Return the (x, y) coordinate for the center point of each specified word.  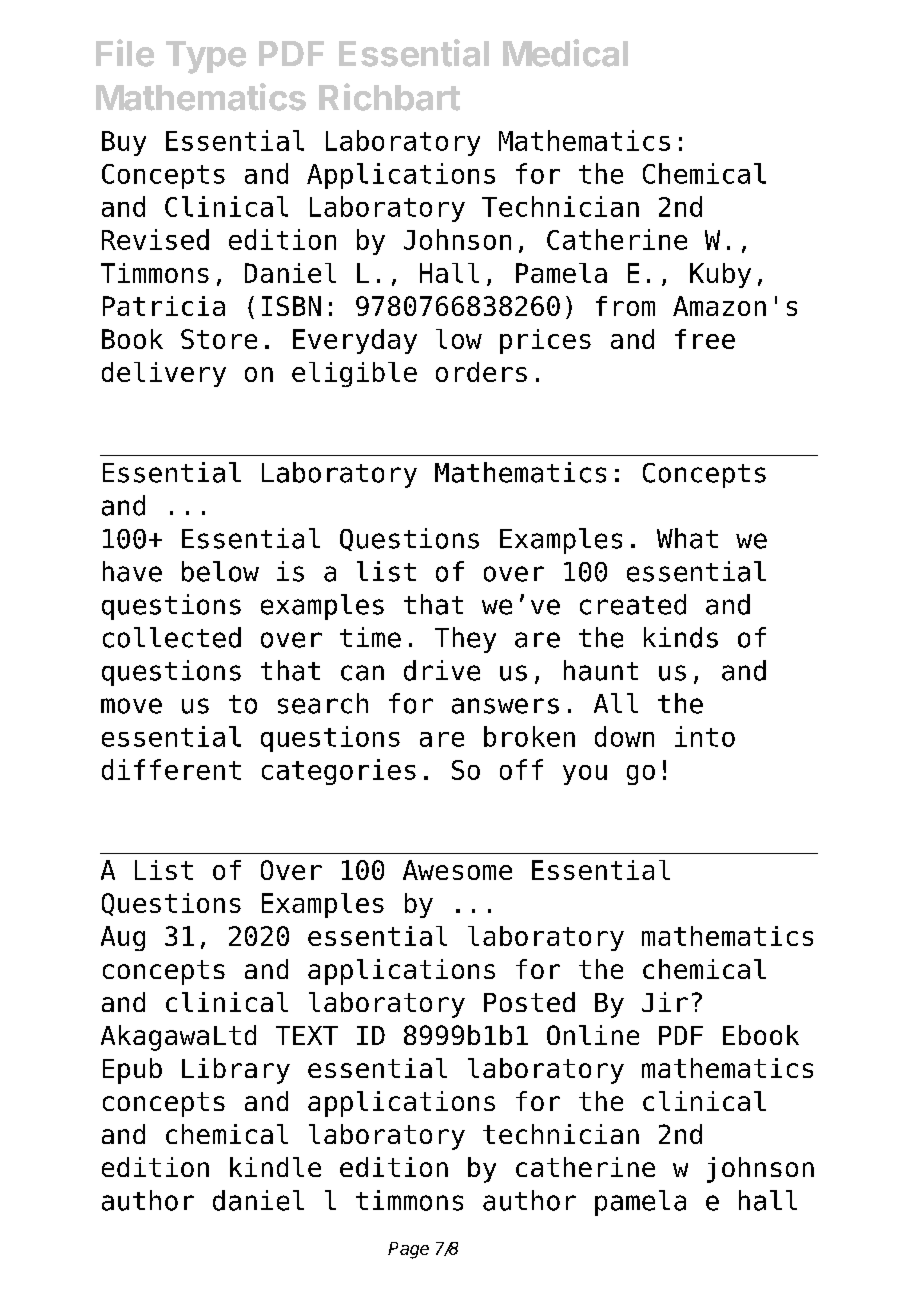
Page (408, 1250)
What (687, 538)
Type (206, 57)
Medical (565, 53)
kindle (275, 1167)
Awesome (457, 870)
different (171, 769)
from (625, 306)
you (585, 775)
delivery (164, 374)
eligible (354, 374)
